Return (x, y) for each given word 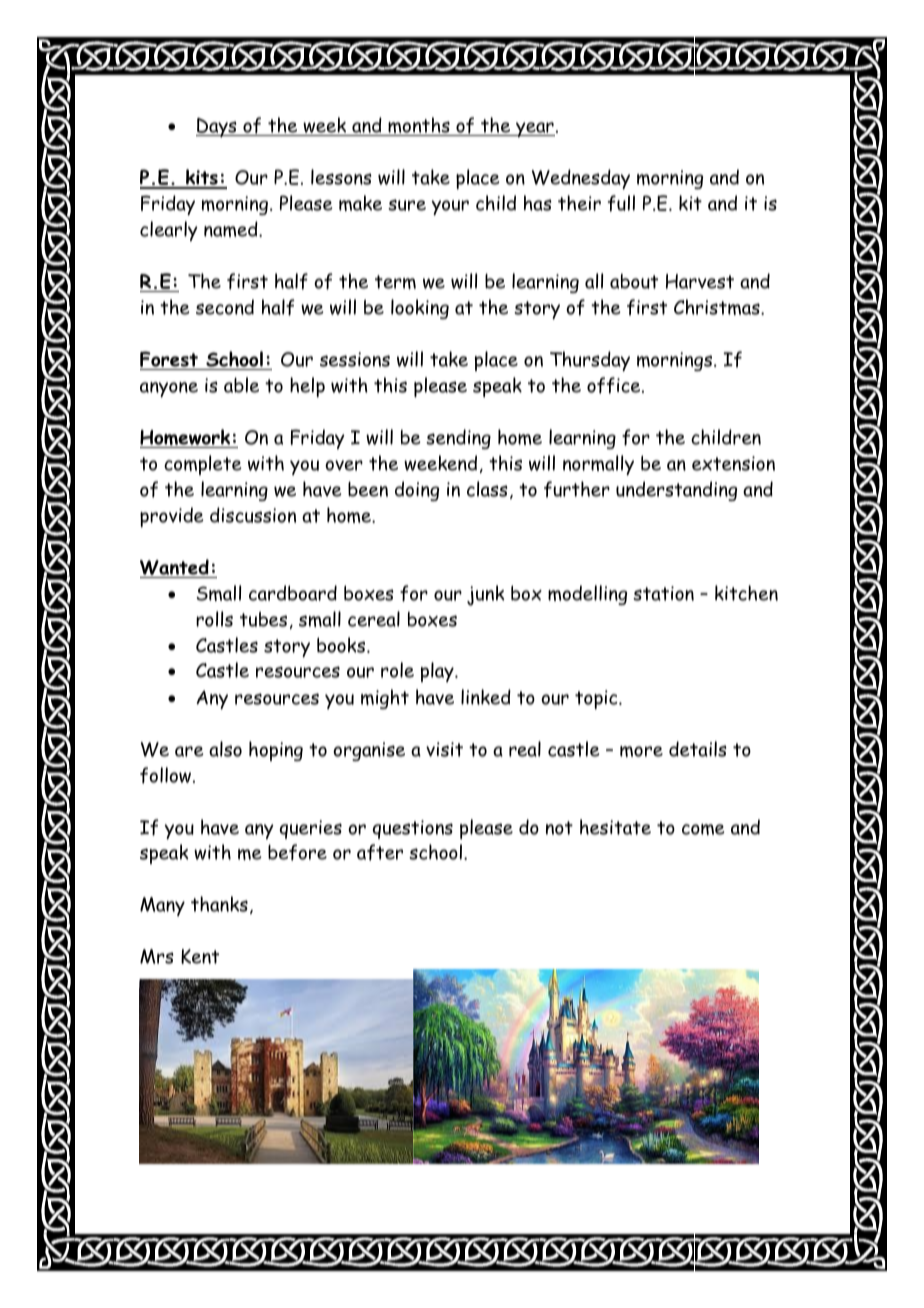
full (621, 203)
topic (597, 699)
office (615, 385)
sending (458, 439)
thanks (219, 904)
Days (217, 127)
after (380, 852)
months (419, 126)
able (241, 385)
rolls (214, 619)
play (438, 672)
